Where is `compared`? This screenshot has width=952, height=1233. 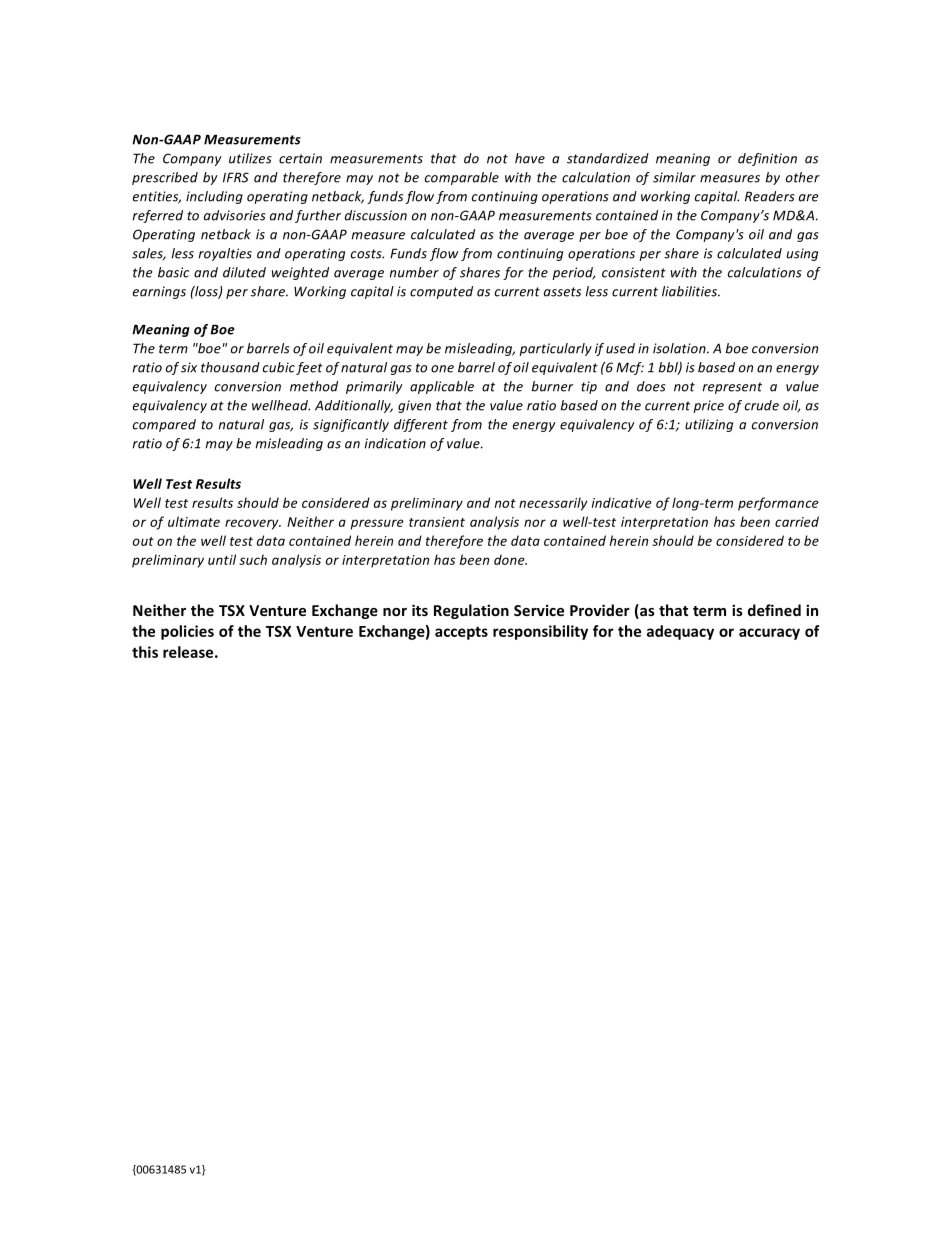
compared is located at coordinates (164, 425).
